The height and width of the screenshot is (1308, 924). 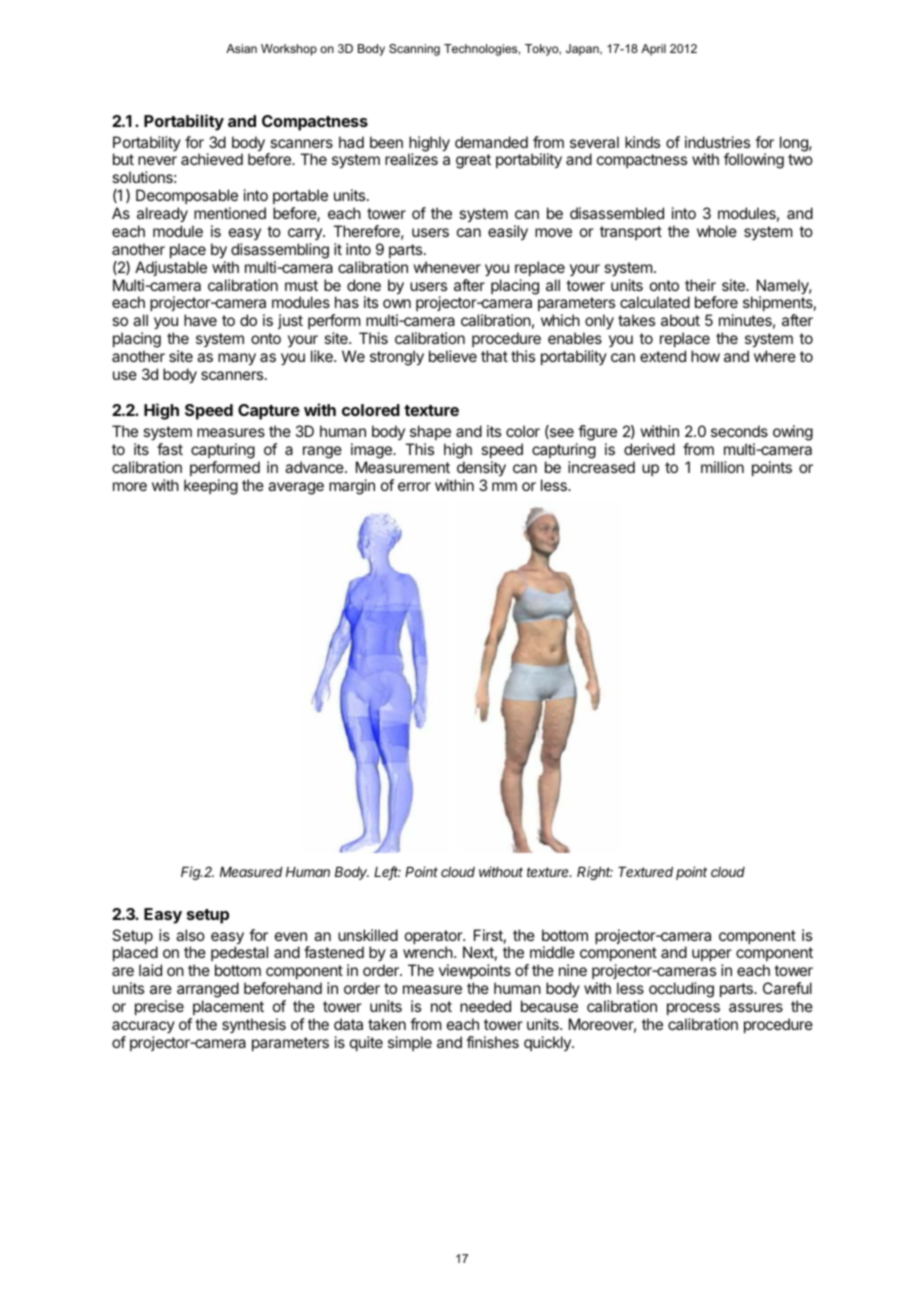 What do you see at coordinates (241, 48) in the screenshot?
I see `Asian` at bounding box center [241, 48].
